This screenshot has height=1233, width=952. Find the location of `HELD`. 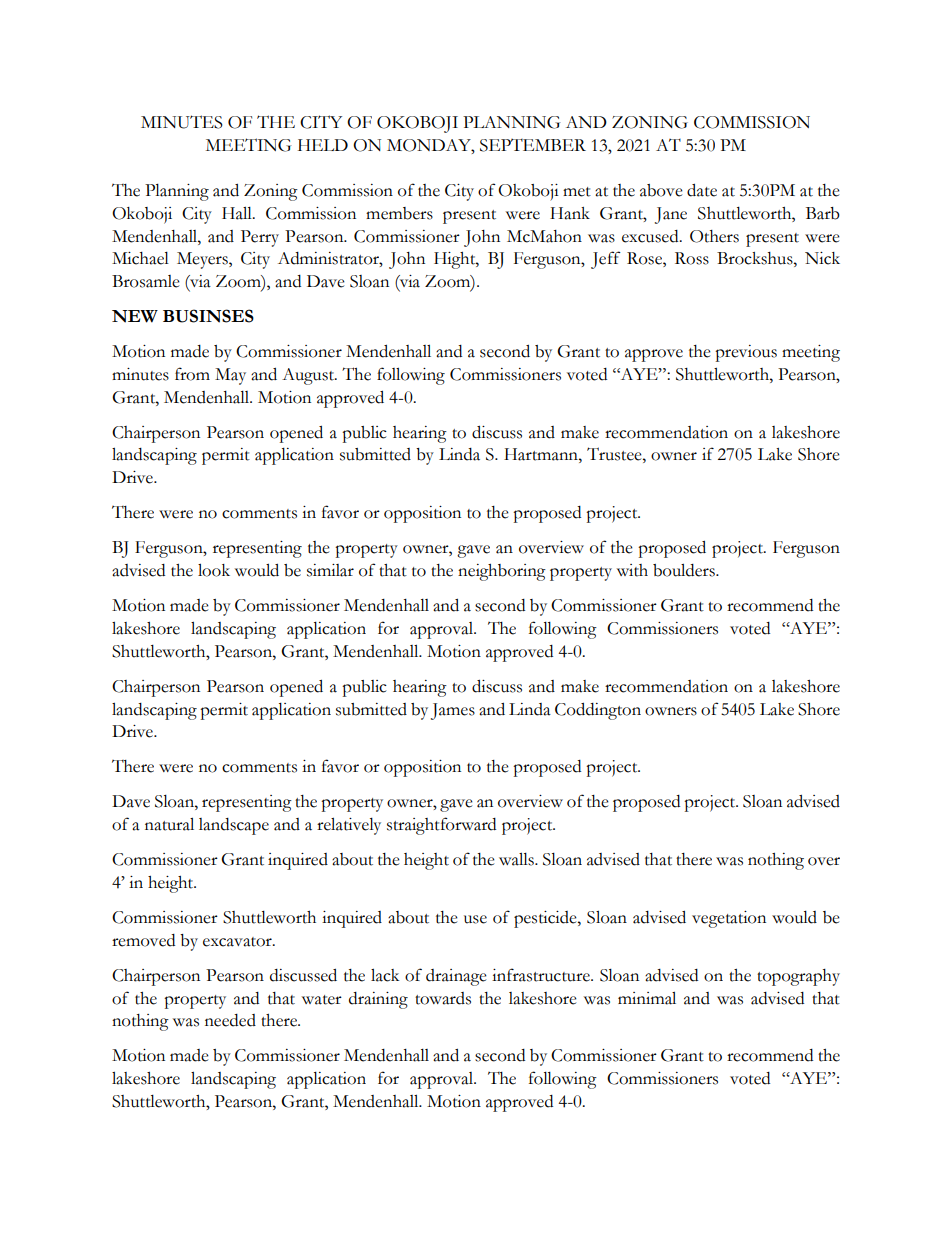

HELD is located at coordinates (323, 145).
